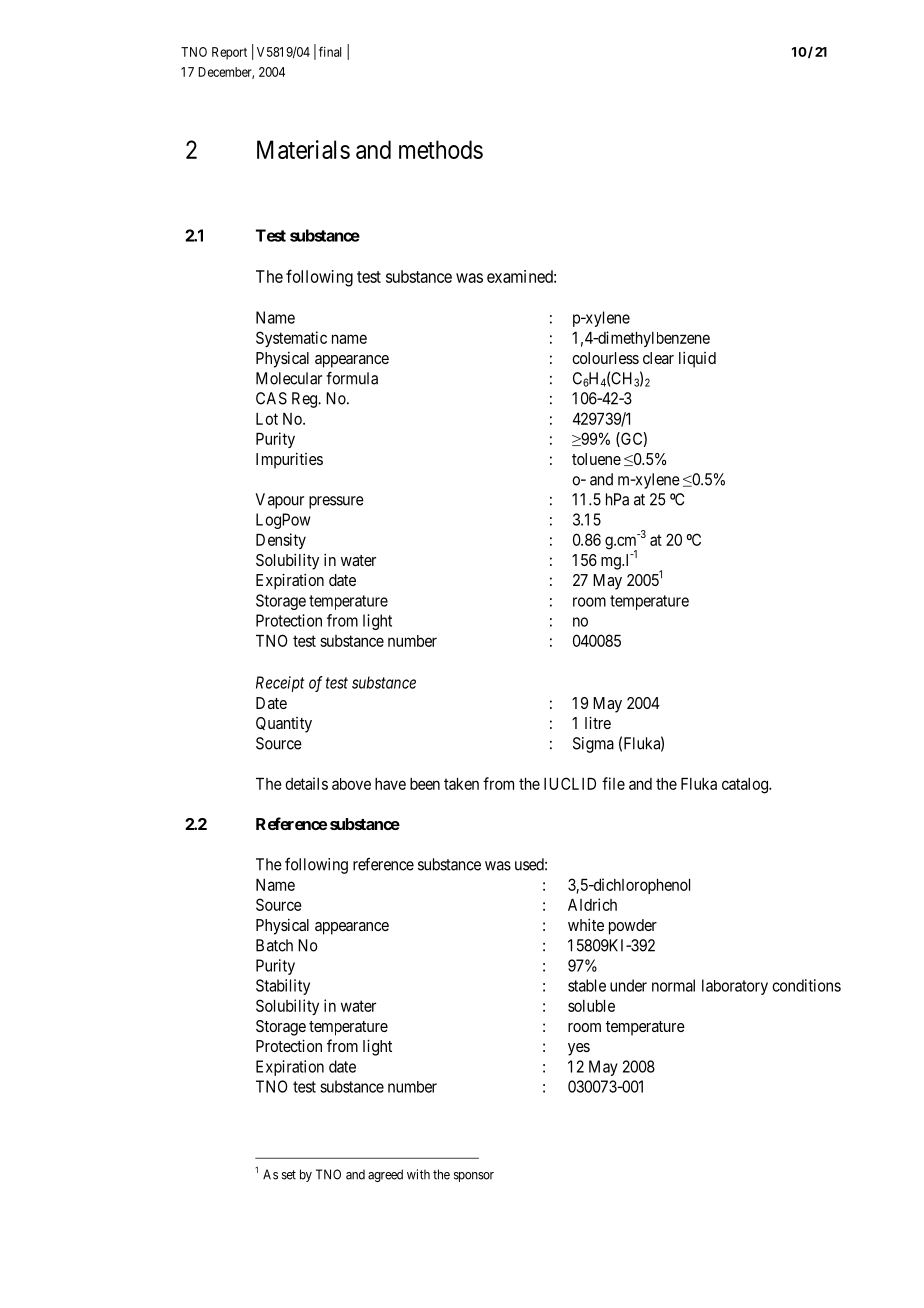  I want to click on sponsor, so click(474, 1177).
